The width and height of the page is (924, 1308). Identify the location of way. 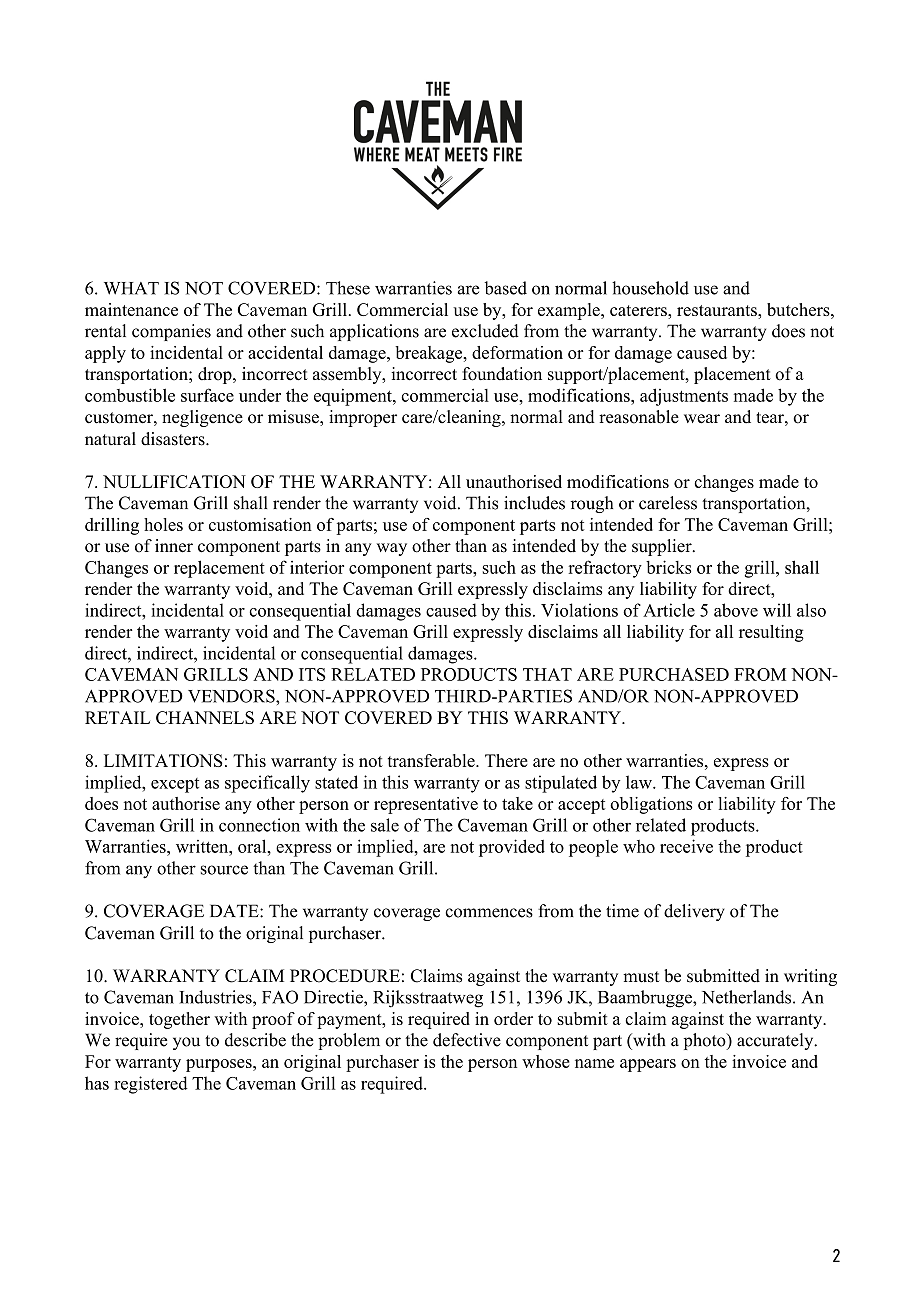
(392, 549).
